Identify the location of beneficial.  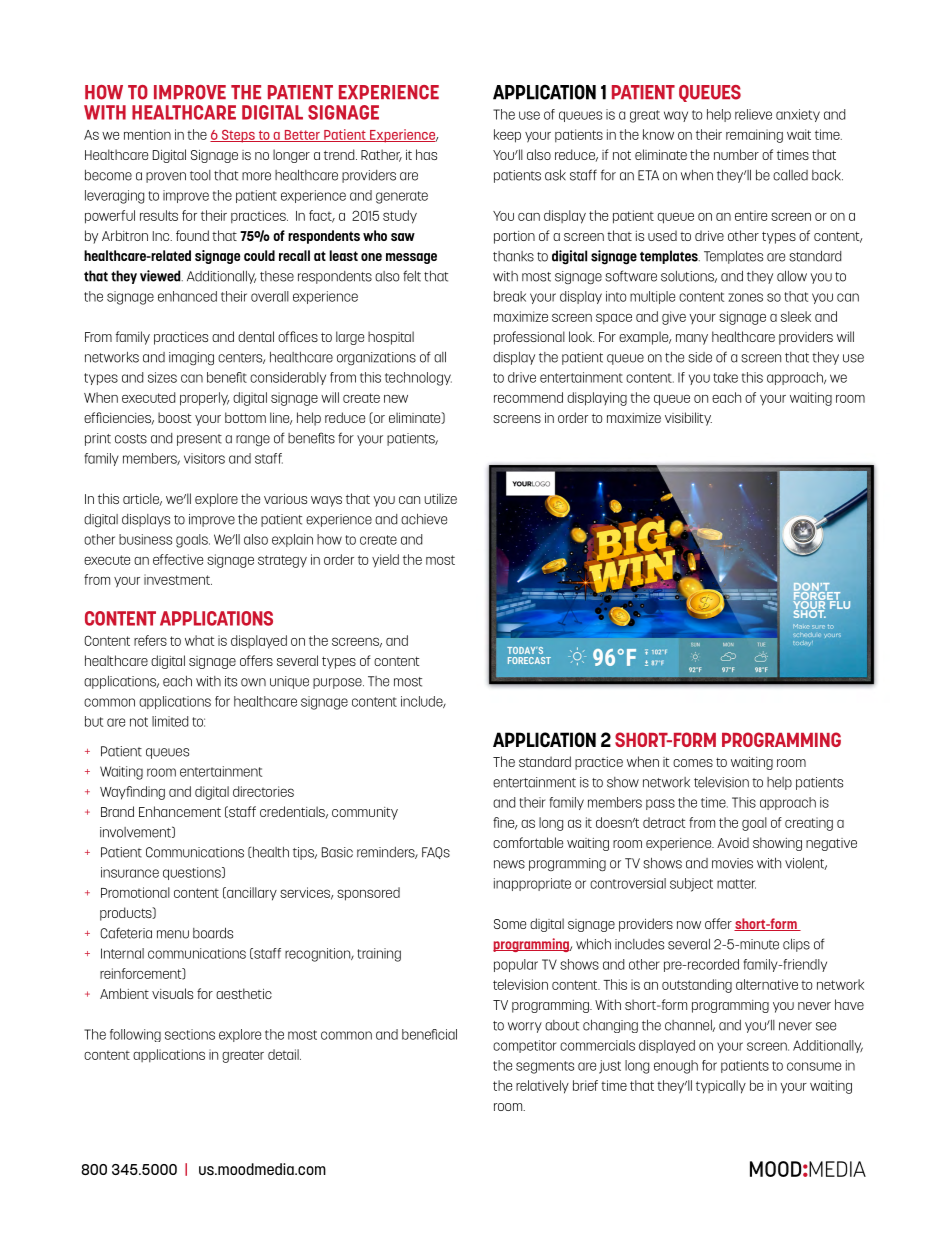
(429, 1034).
